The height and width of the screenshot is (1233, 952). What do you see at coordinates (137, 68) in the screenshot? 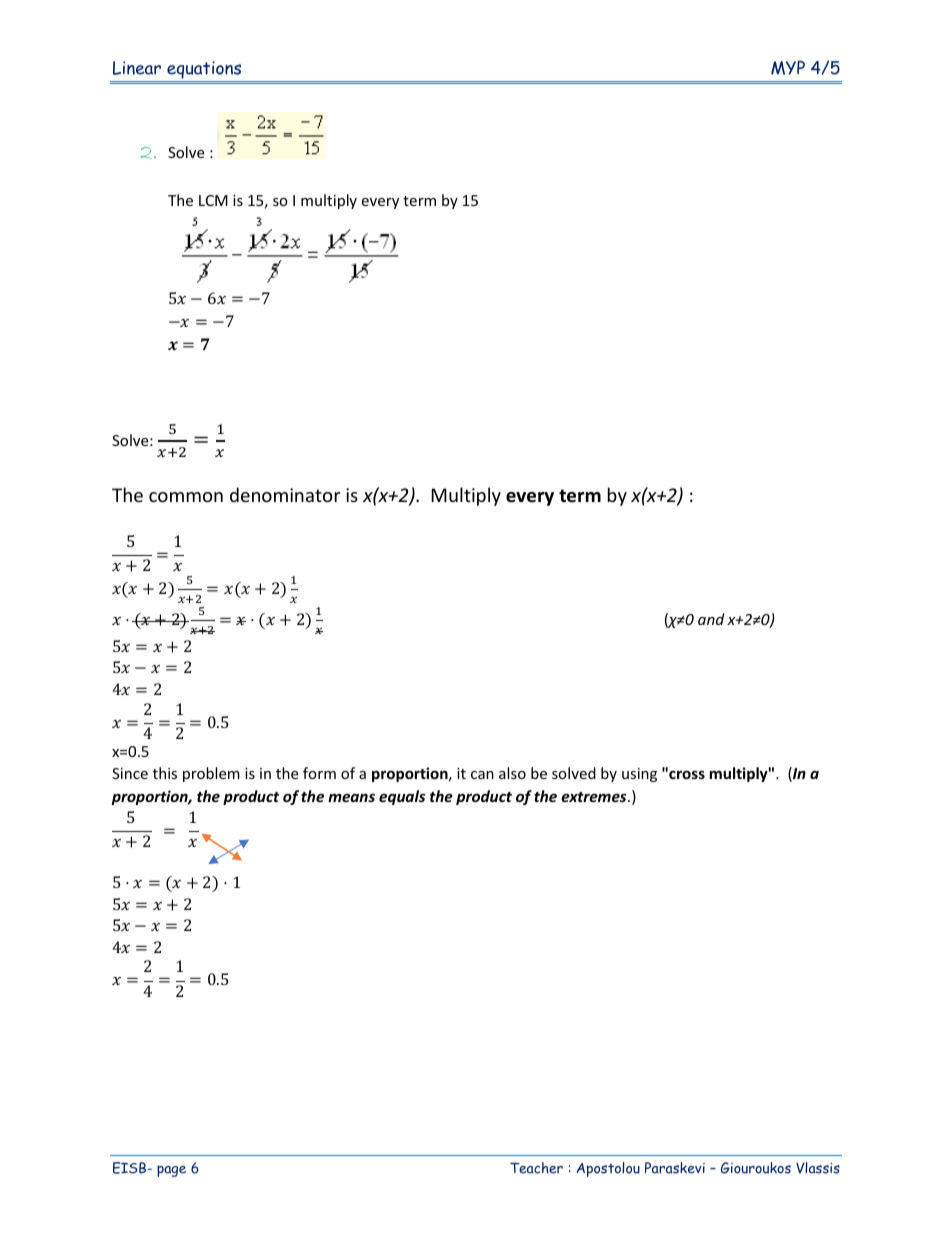
I see `Linear` at bounding box center [137, 68].
